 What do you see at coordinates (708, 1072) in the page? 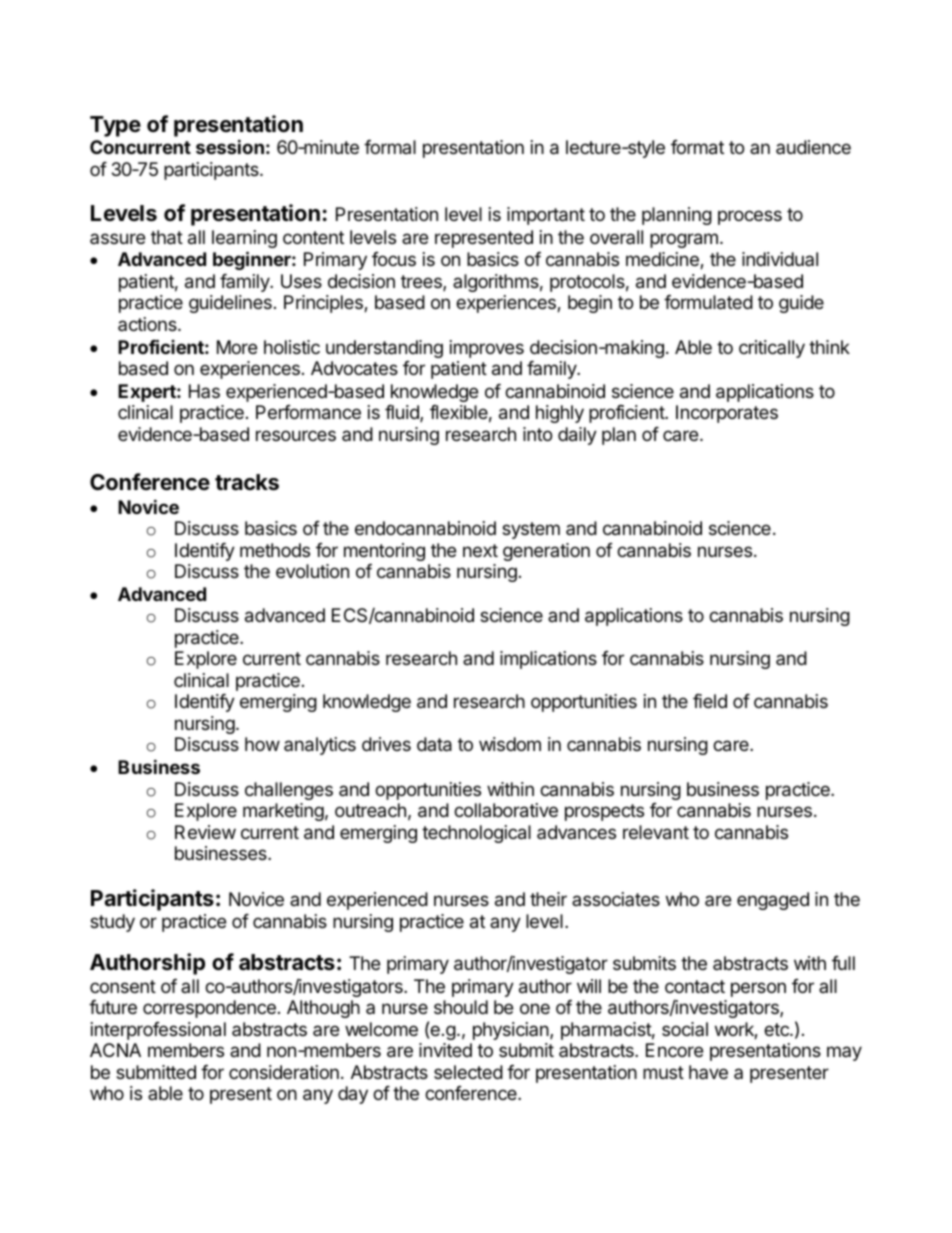
I see `have` at bounding box center [708, 1072].
